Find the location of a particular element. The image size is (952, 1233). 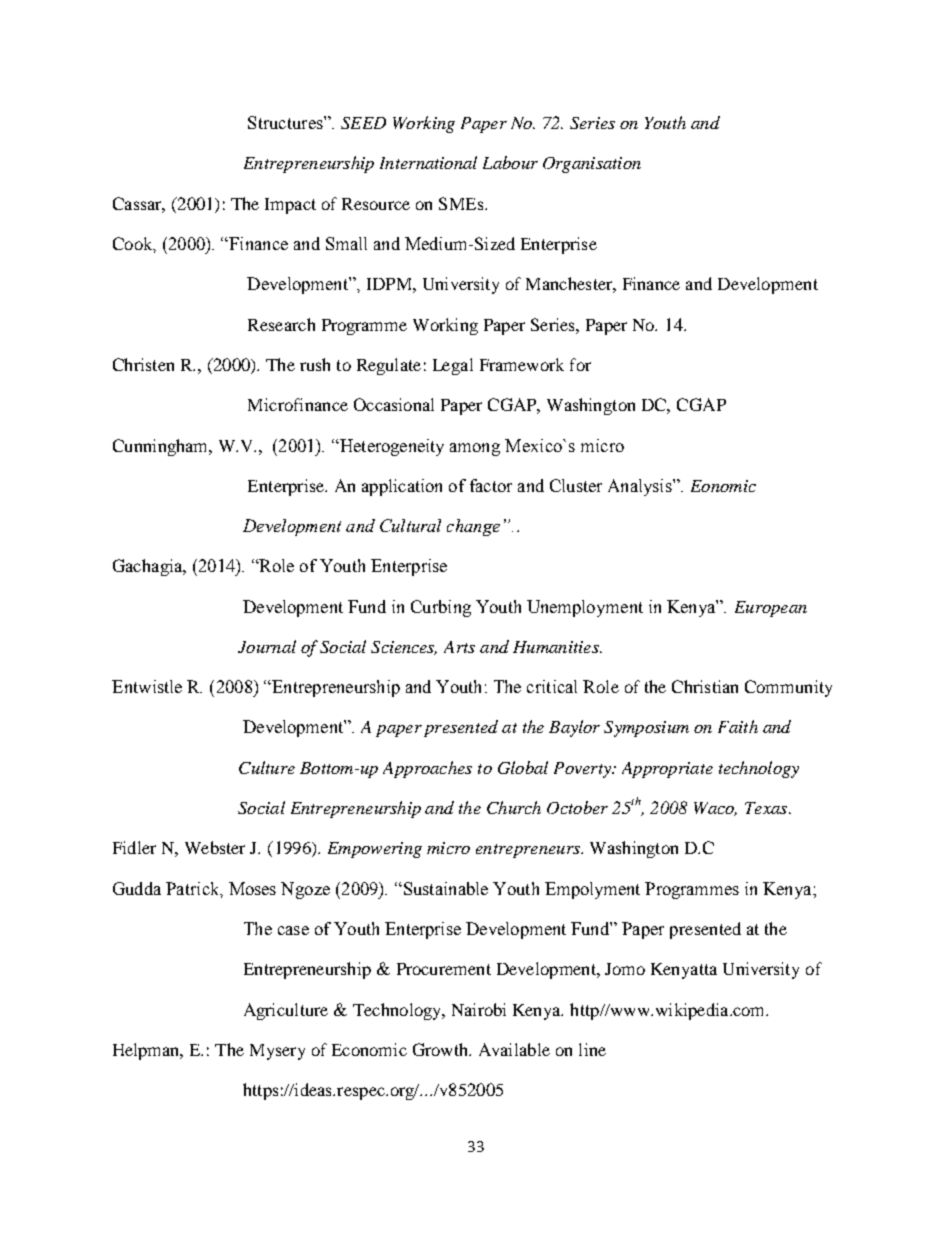

Structures is located at coordinates (286, 122).
